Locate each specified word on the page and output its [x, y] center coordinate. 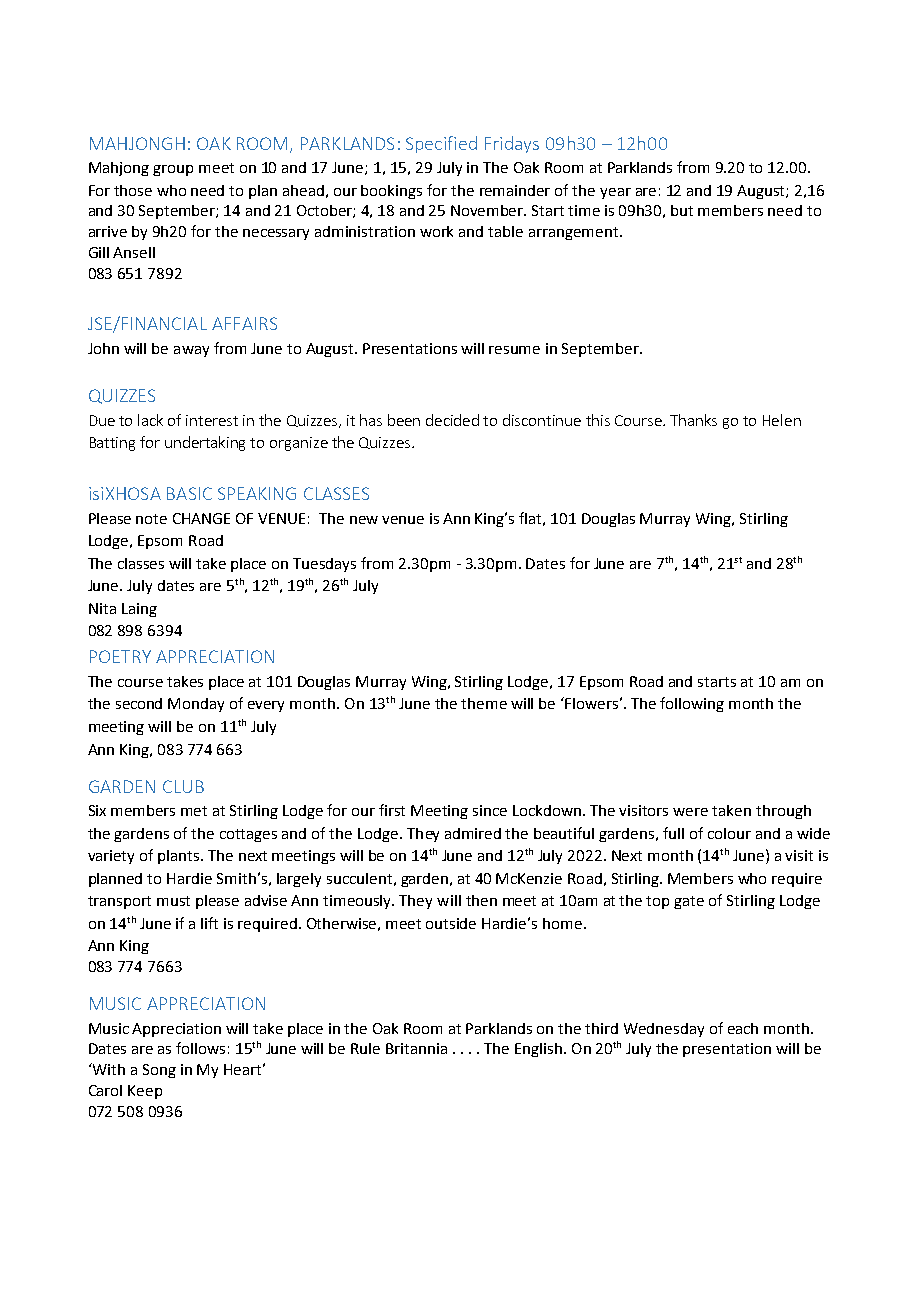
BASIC [189, 493]
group [173, 170]
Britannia [416, 1048]
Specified [441, 144]
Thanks [693, 420]
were [690, 812]
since [490, 810]
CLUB [183, 786]
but [682, 210]
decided [452, 420]
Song [159, 1071]
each [743, 1028]
